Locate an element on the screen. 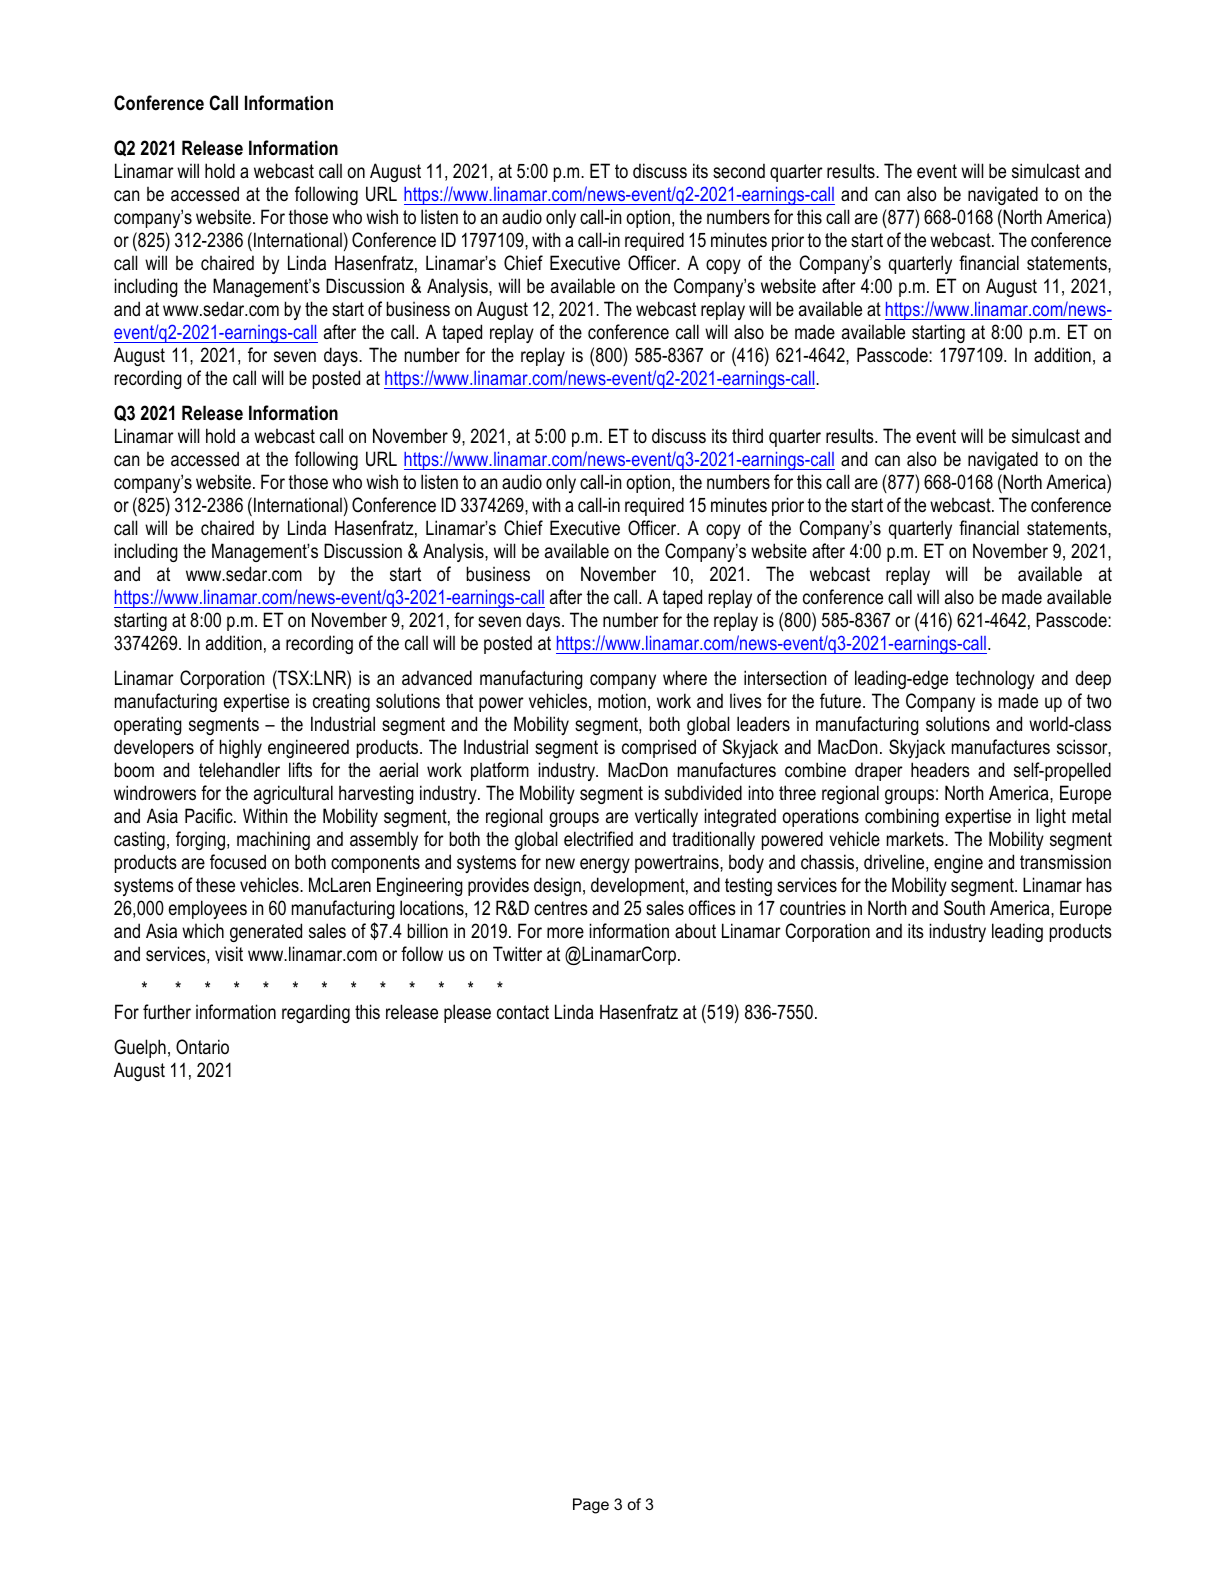 The height and width of the screenshot is (1586, 1226). South is located at coordinates (964, 908).
